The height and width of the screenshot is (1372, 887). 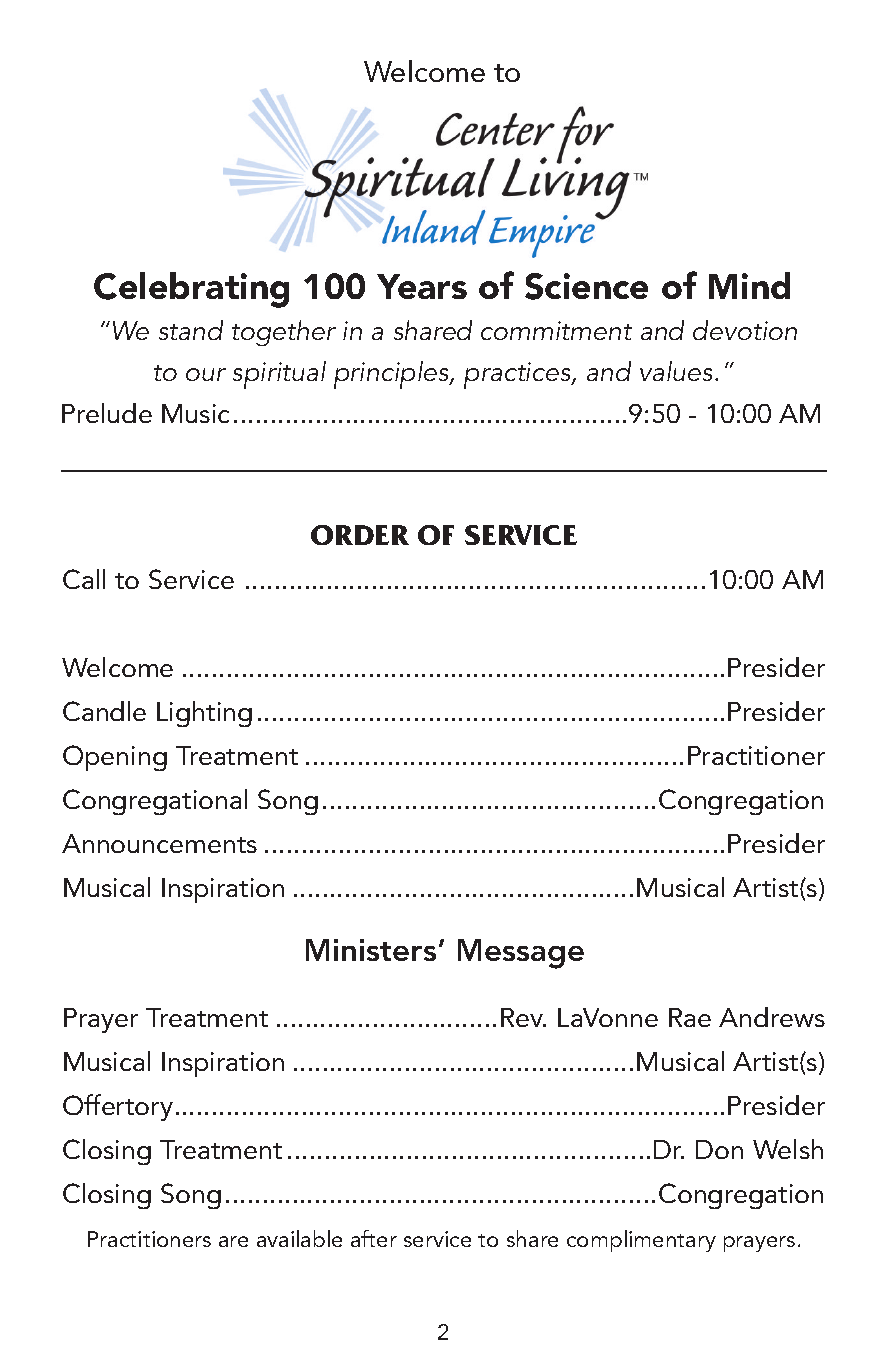 What do you see at coordinates (374, 1238) in the screenshot?
I see `after` at bounding box center [374, 1238].
